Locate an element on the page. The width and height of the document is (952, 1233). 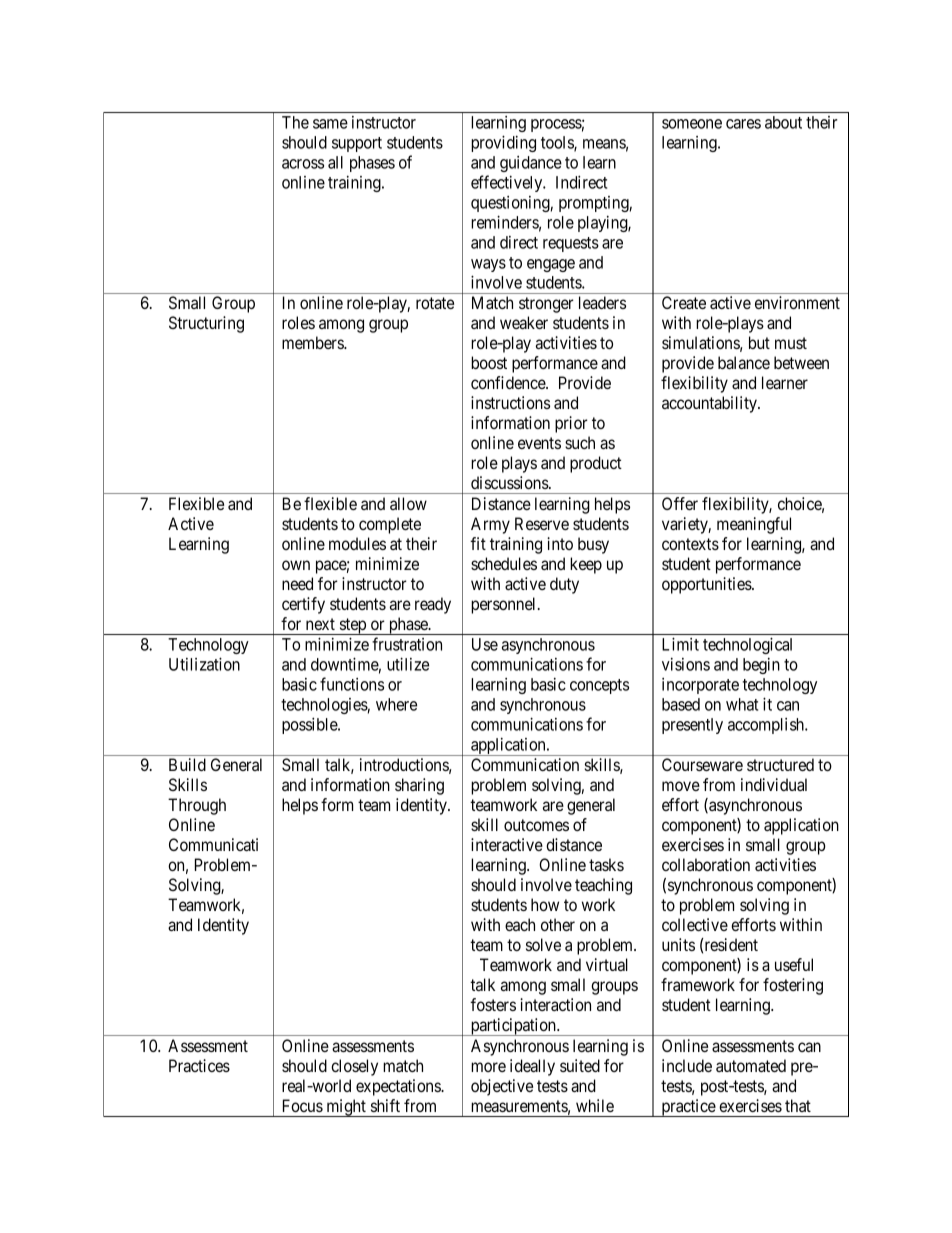
Focus is located at coordinates (303, 1105).
